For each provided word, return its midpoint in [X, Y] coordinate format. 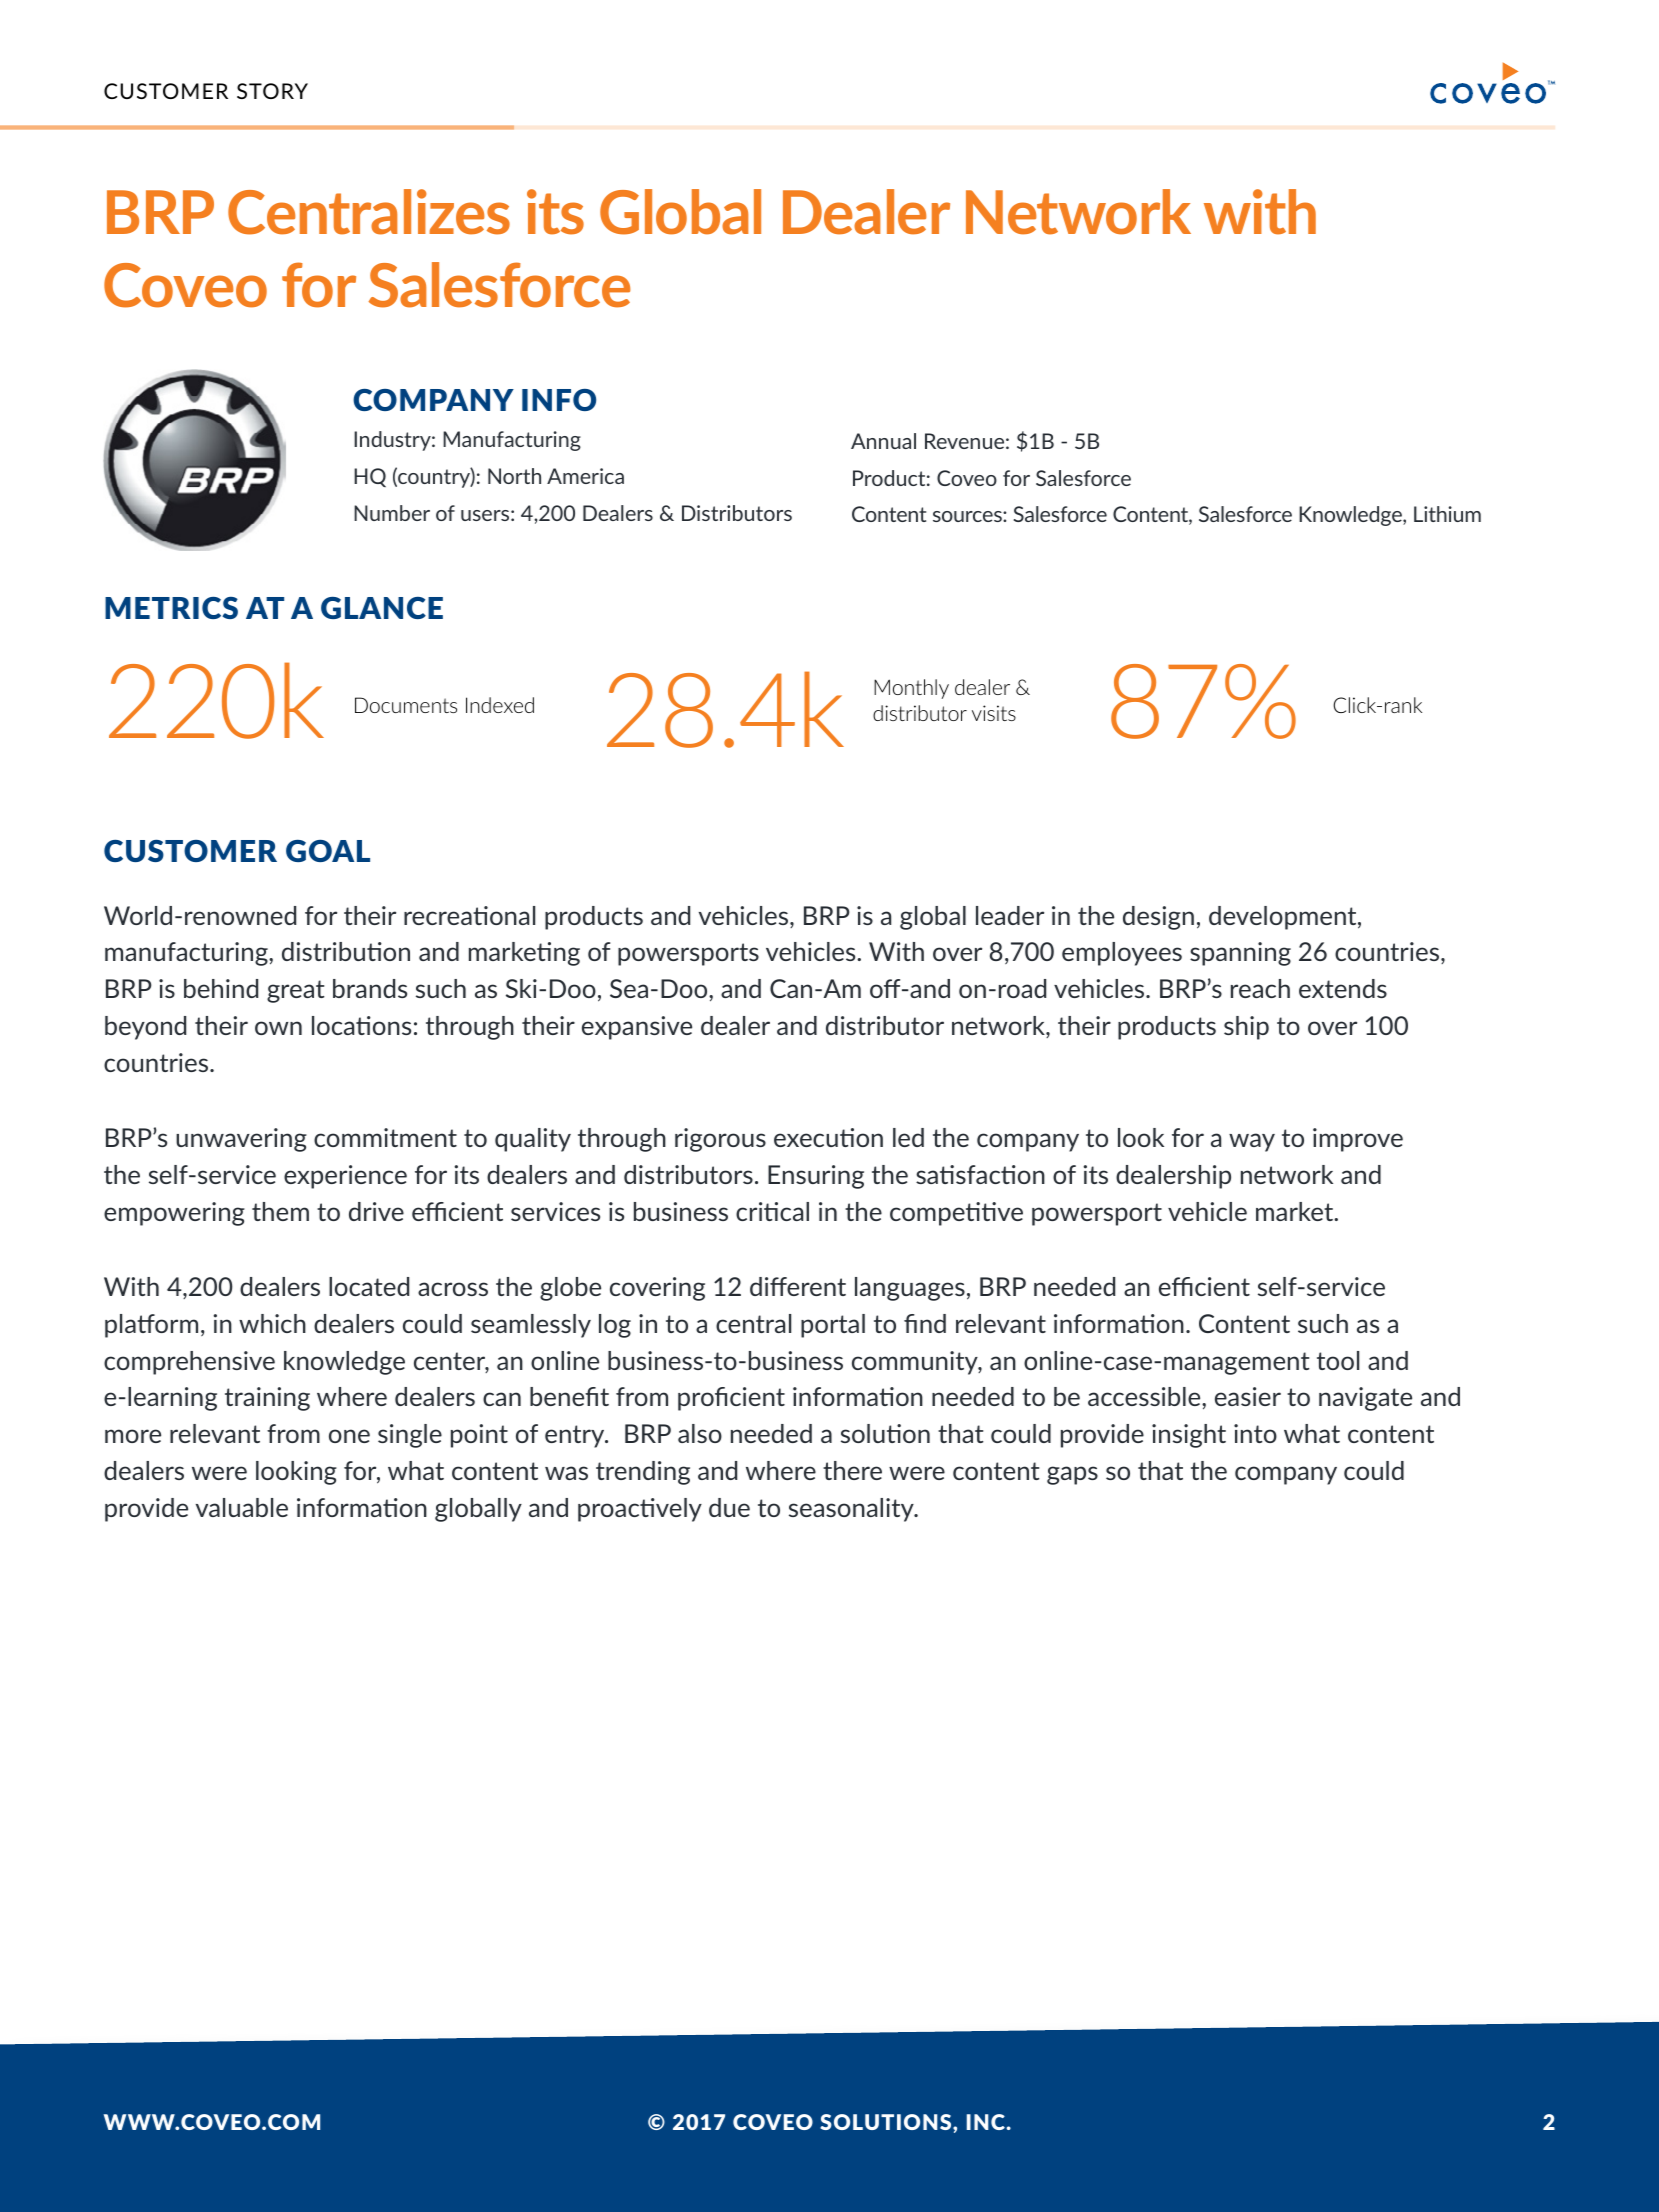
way [1252, 1142]
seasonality [852, 1510]
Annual [883, 441]
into [1255, 1433]
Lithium [1447, 514]
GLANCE [382, 608]
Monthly [911, 689]
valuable [242, 1507]
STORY [272, 91]
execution [828, 1137]
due [729, 1507]
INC [987, 2122]
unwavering [241, 1140]
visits [994, 713]
